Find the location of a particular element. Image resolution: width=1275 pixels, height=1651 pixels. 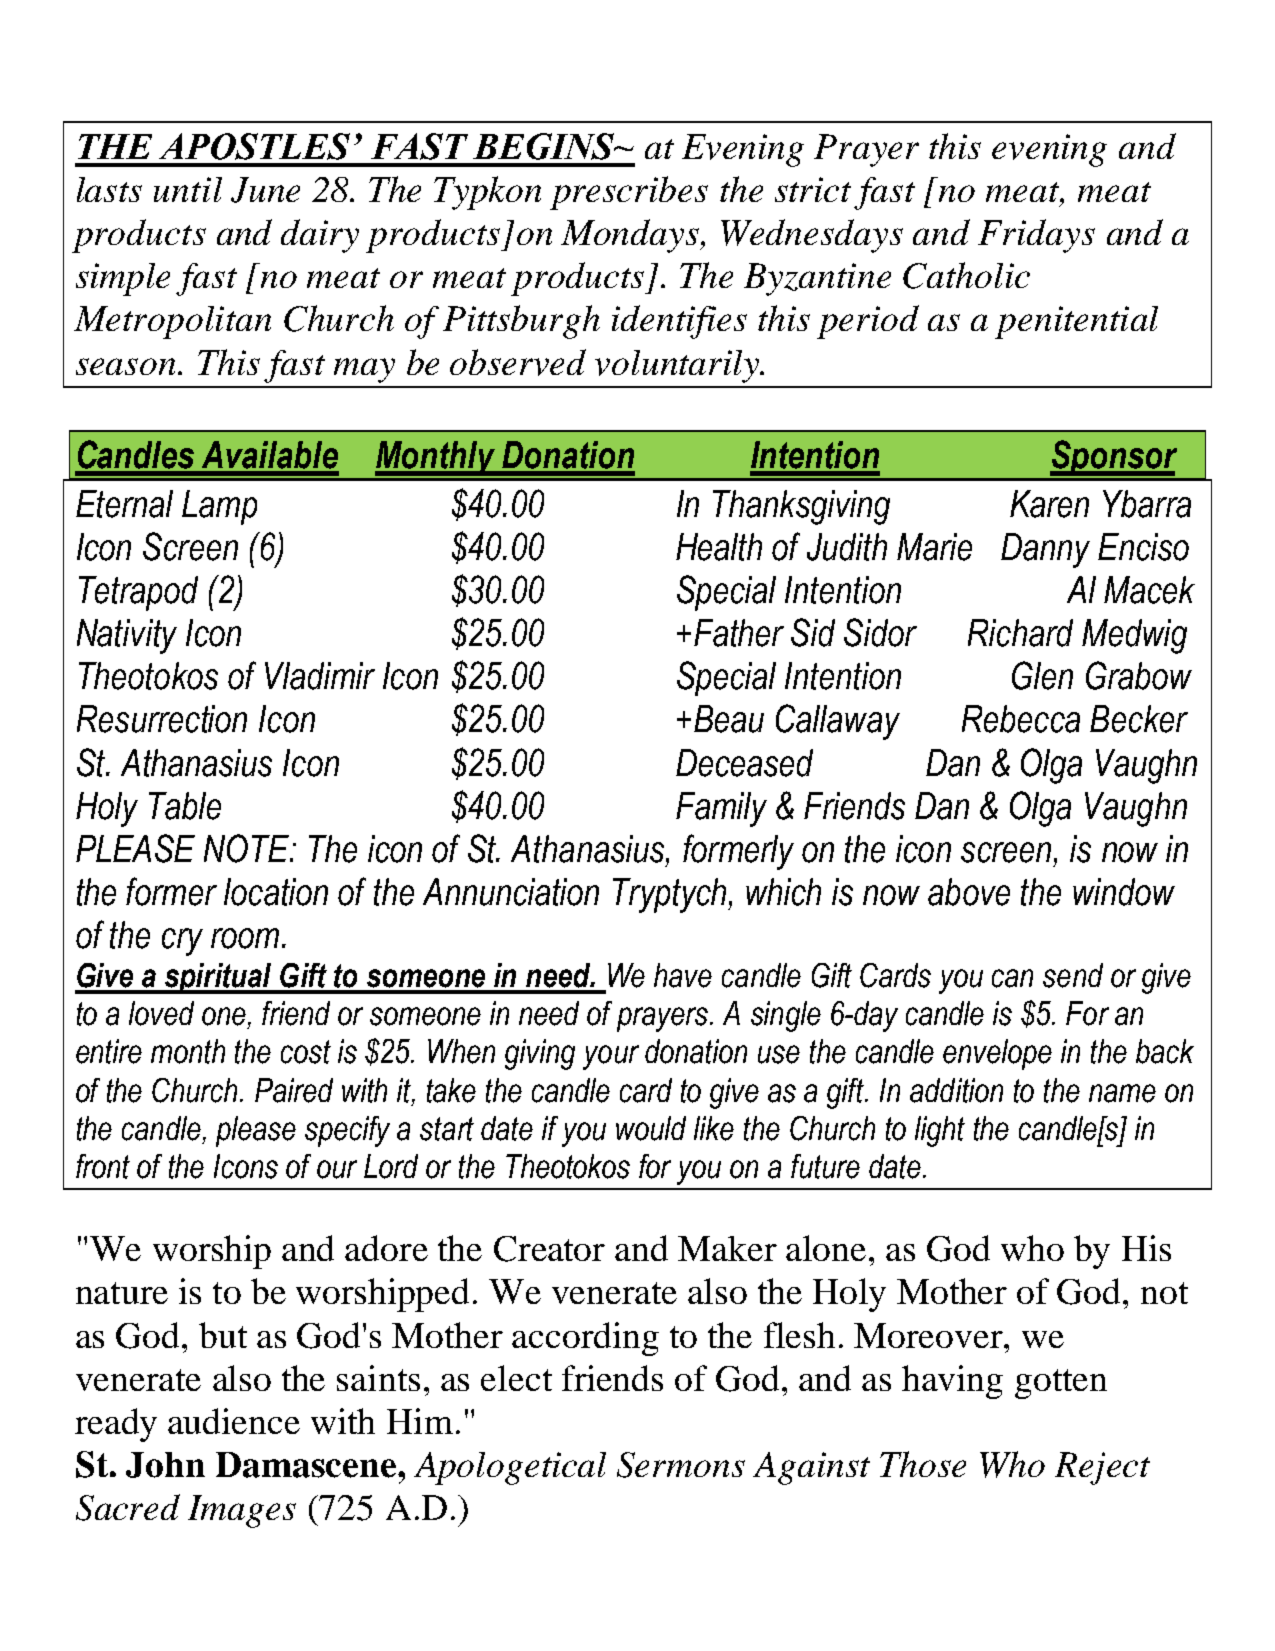

Fridays is located at coordinates (1036, 236).
